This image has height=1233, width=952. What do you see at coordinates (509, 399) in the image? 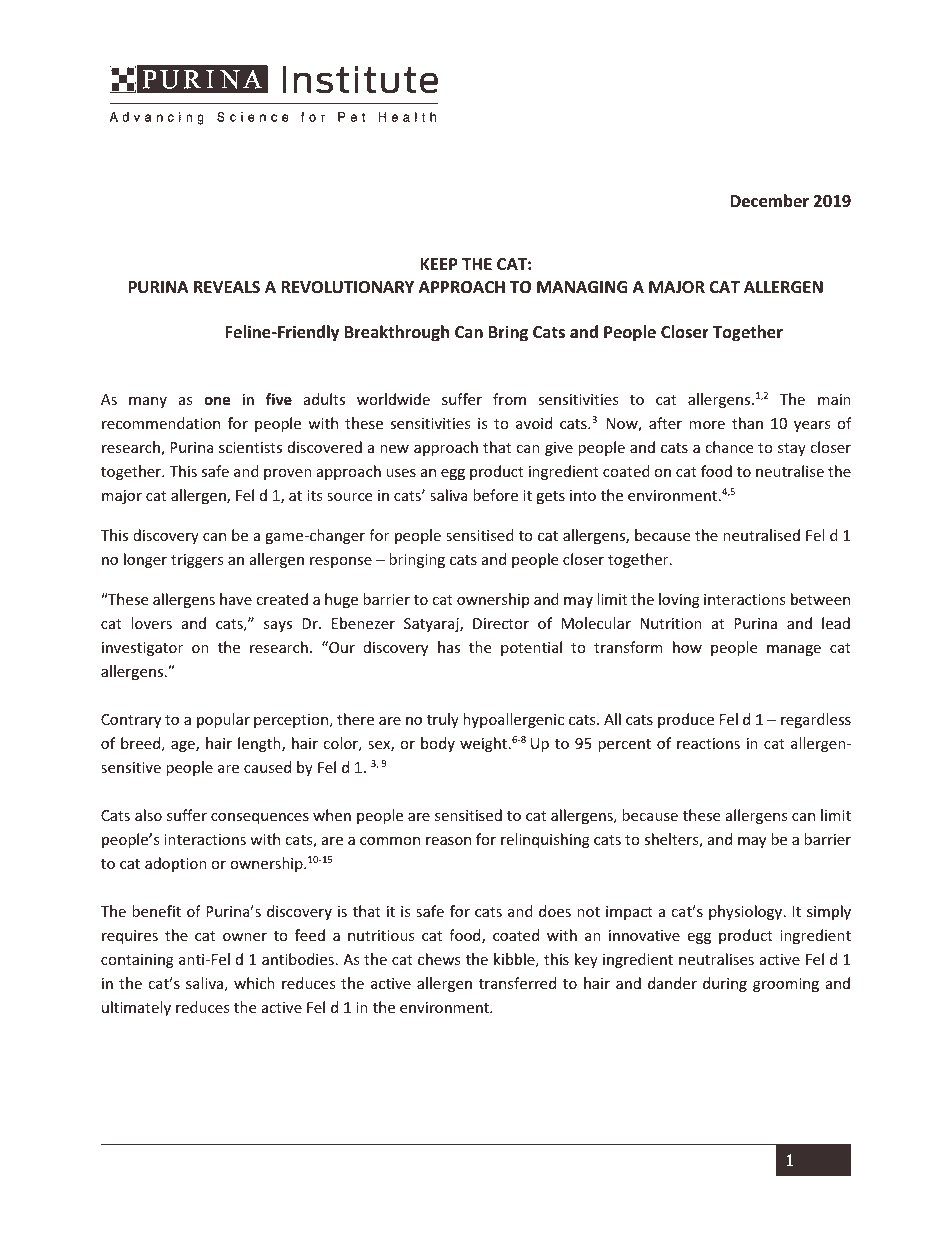
I see `from` at bounding box center [509, 399].
